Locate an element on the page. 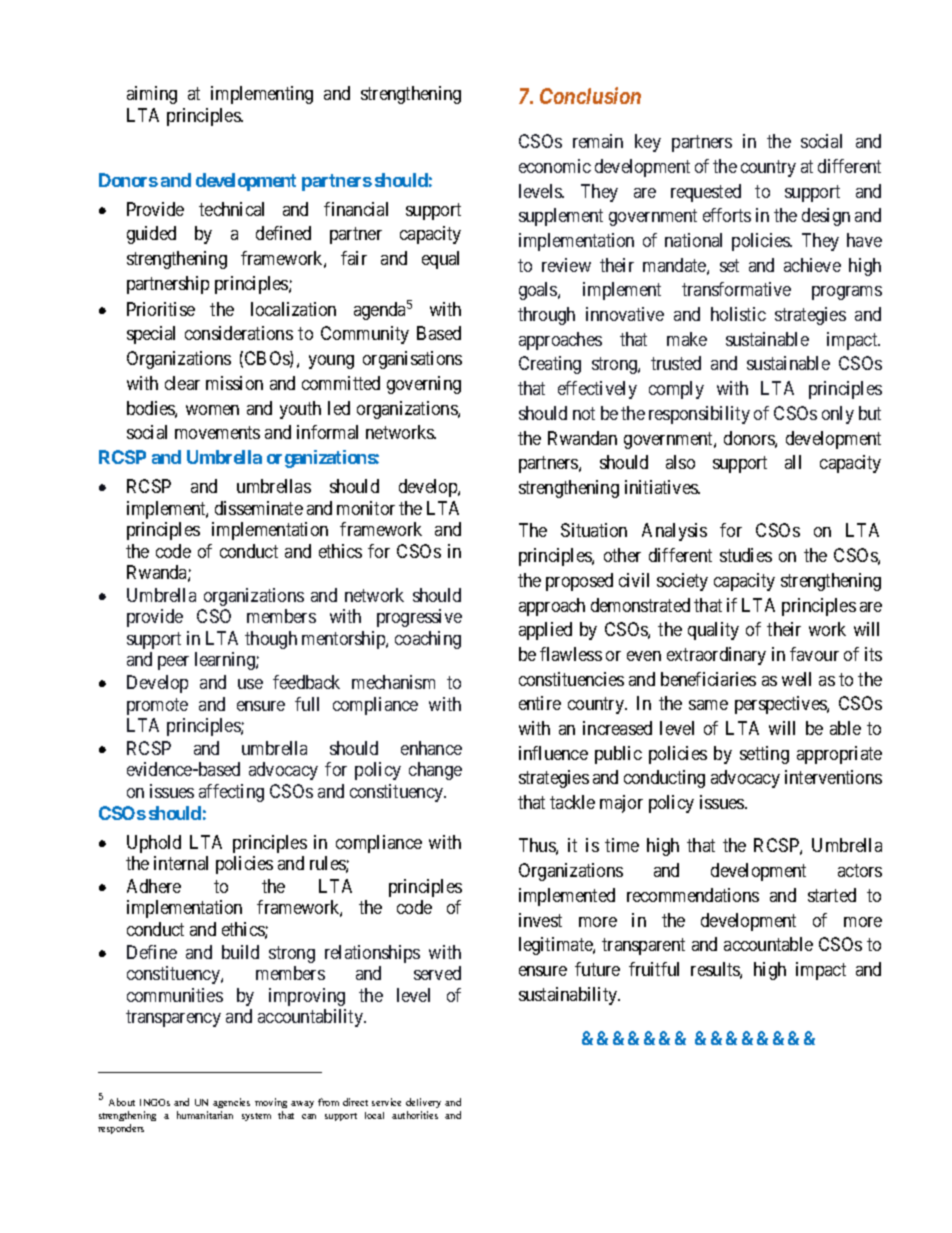 Image resolution: width=952 pixels, height=1233 pixels. invest is located at coordinates (540, 920).
